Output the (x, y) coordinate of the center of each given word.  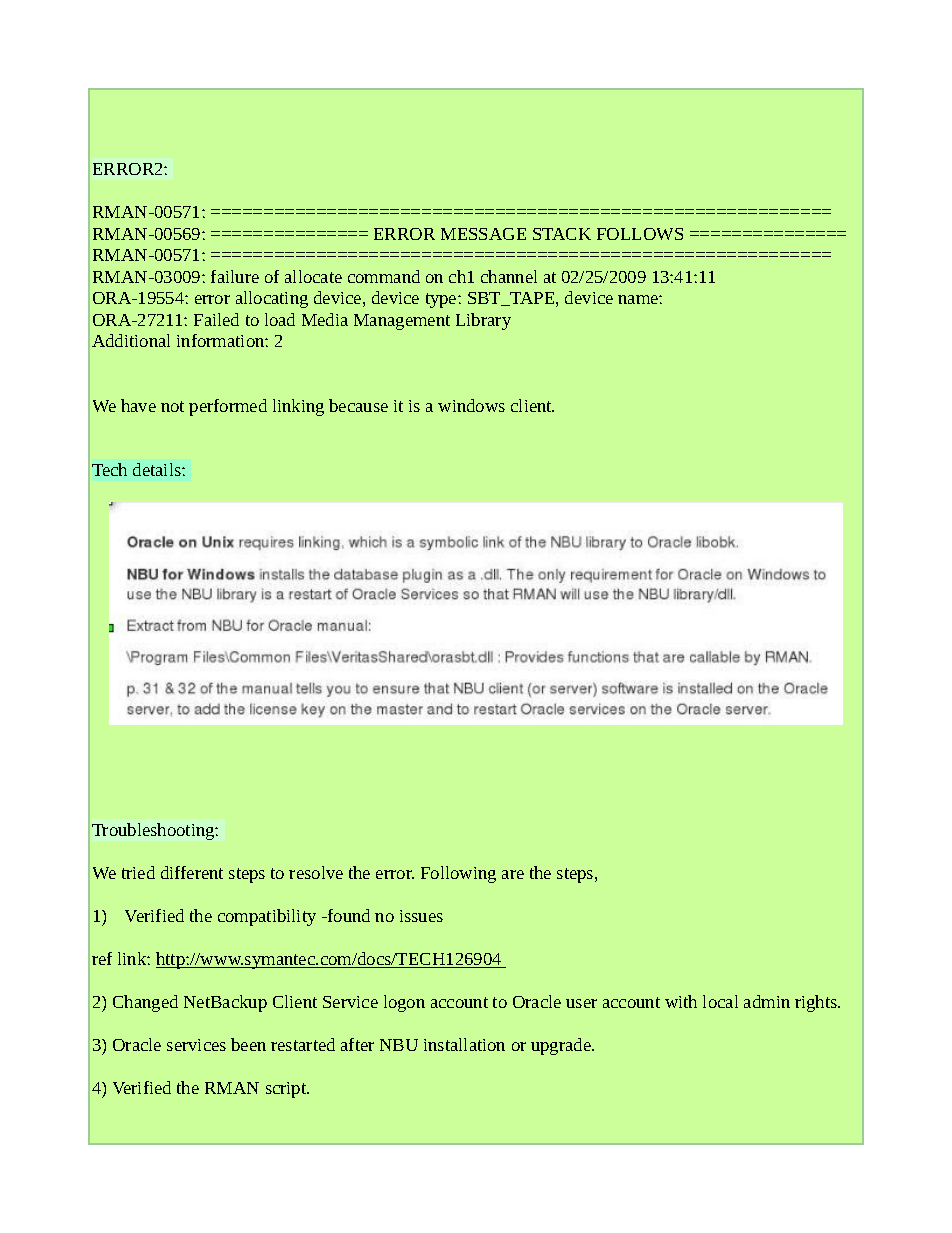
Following (458, 874)
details (158, 469)
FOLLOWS (640, 234)
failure (235, 276)
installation (464, 1044)
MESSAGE (483, 234)
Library (483, 321)
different (192, 872)
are (513, 874)
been (248, 1044)
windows (471, 405)
